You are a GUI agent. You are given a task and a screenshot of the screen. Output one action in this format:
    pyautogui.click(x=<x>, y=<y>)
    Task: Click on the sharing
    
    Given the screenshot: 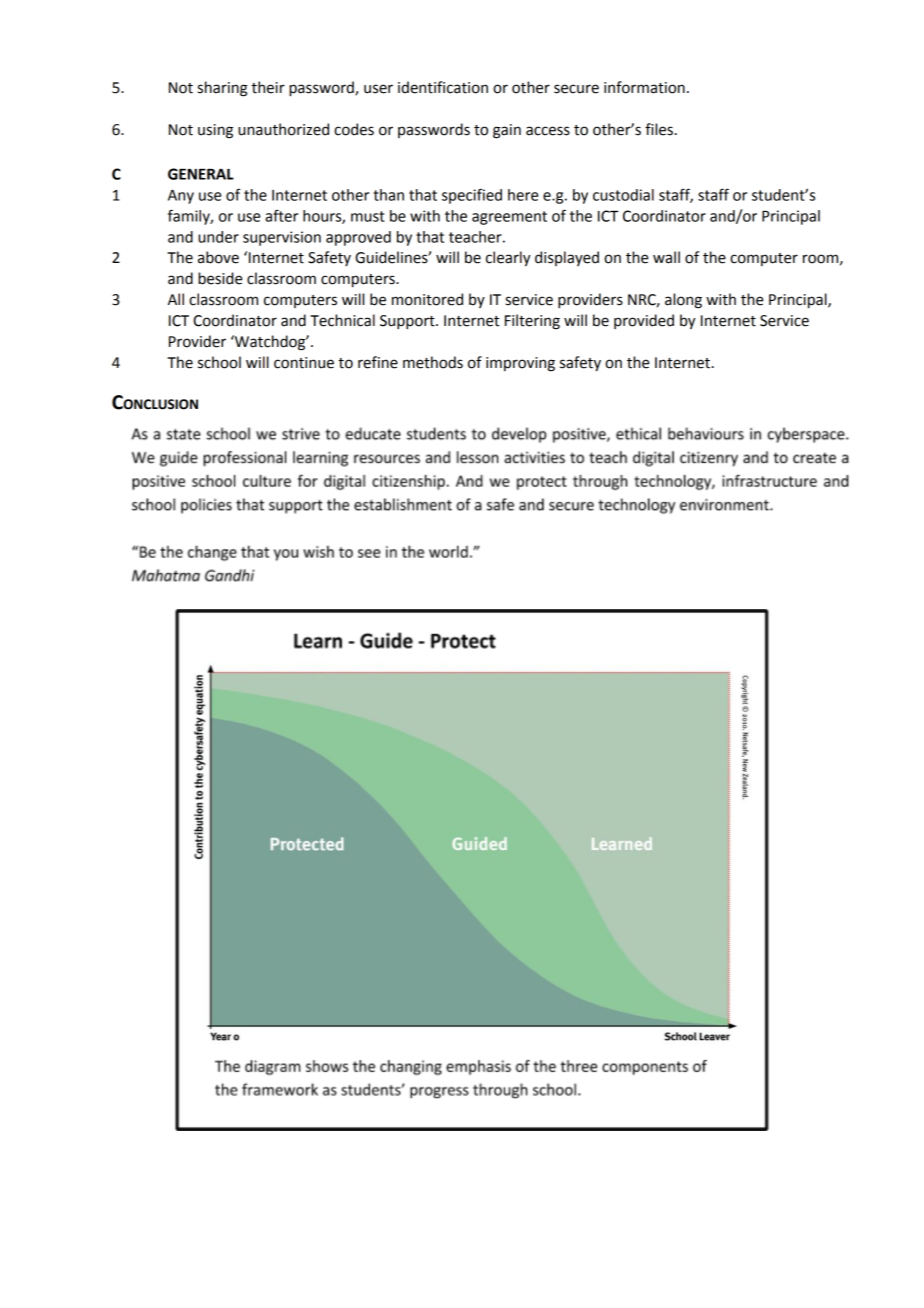 What is the action you would take?
    pyautogui.click(x=222, y=89)
